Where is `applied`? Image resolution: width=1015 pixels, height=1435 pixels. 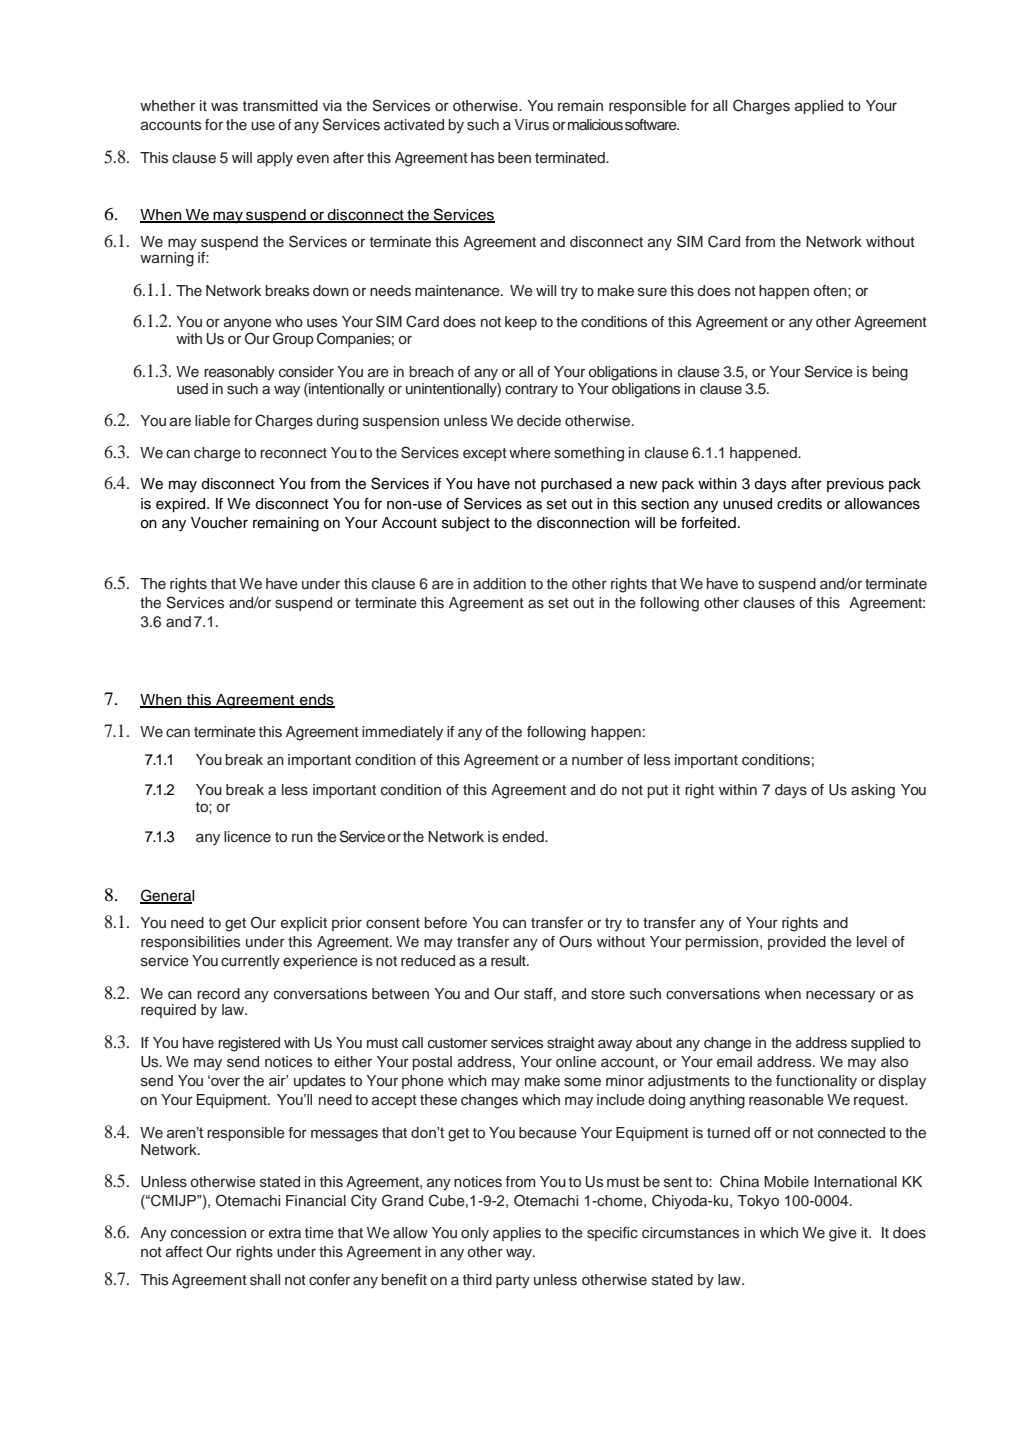 applied is located at coordinates (819, 107).
